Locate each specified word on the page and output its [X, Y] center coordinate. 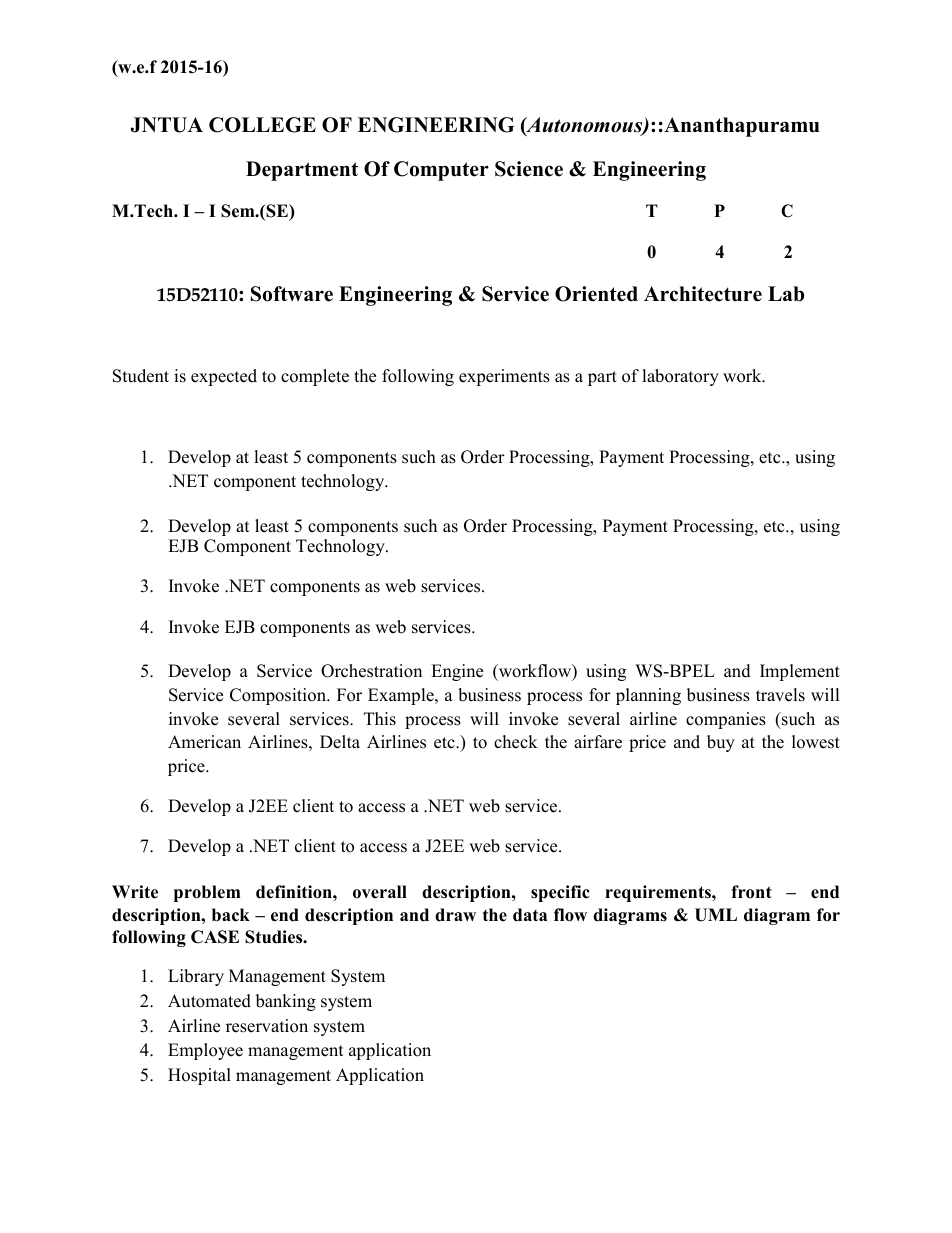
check [516, 742]
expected [224, 377]
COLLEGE [262, 125]
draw [455, 915]
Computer [441, 171]
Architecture [703, 294]
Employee [205, 1051]
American [204, 742]
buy [721, 743]
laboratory [680, 377]
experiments [504, 377]
